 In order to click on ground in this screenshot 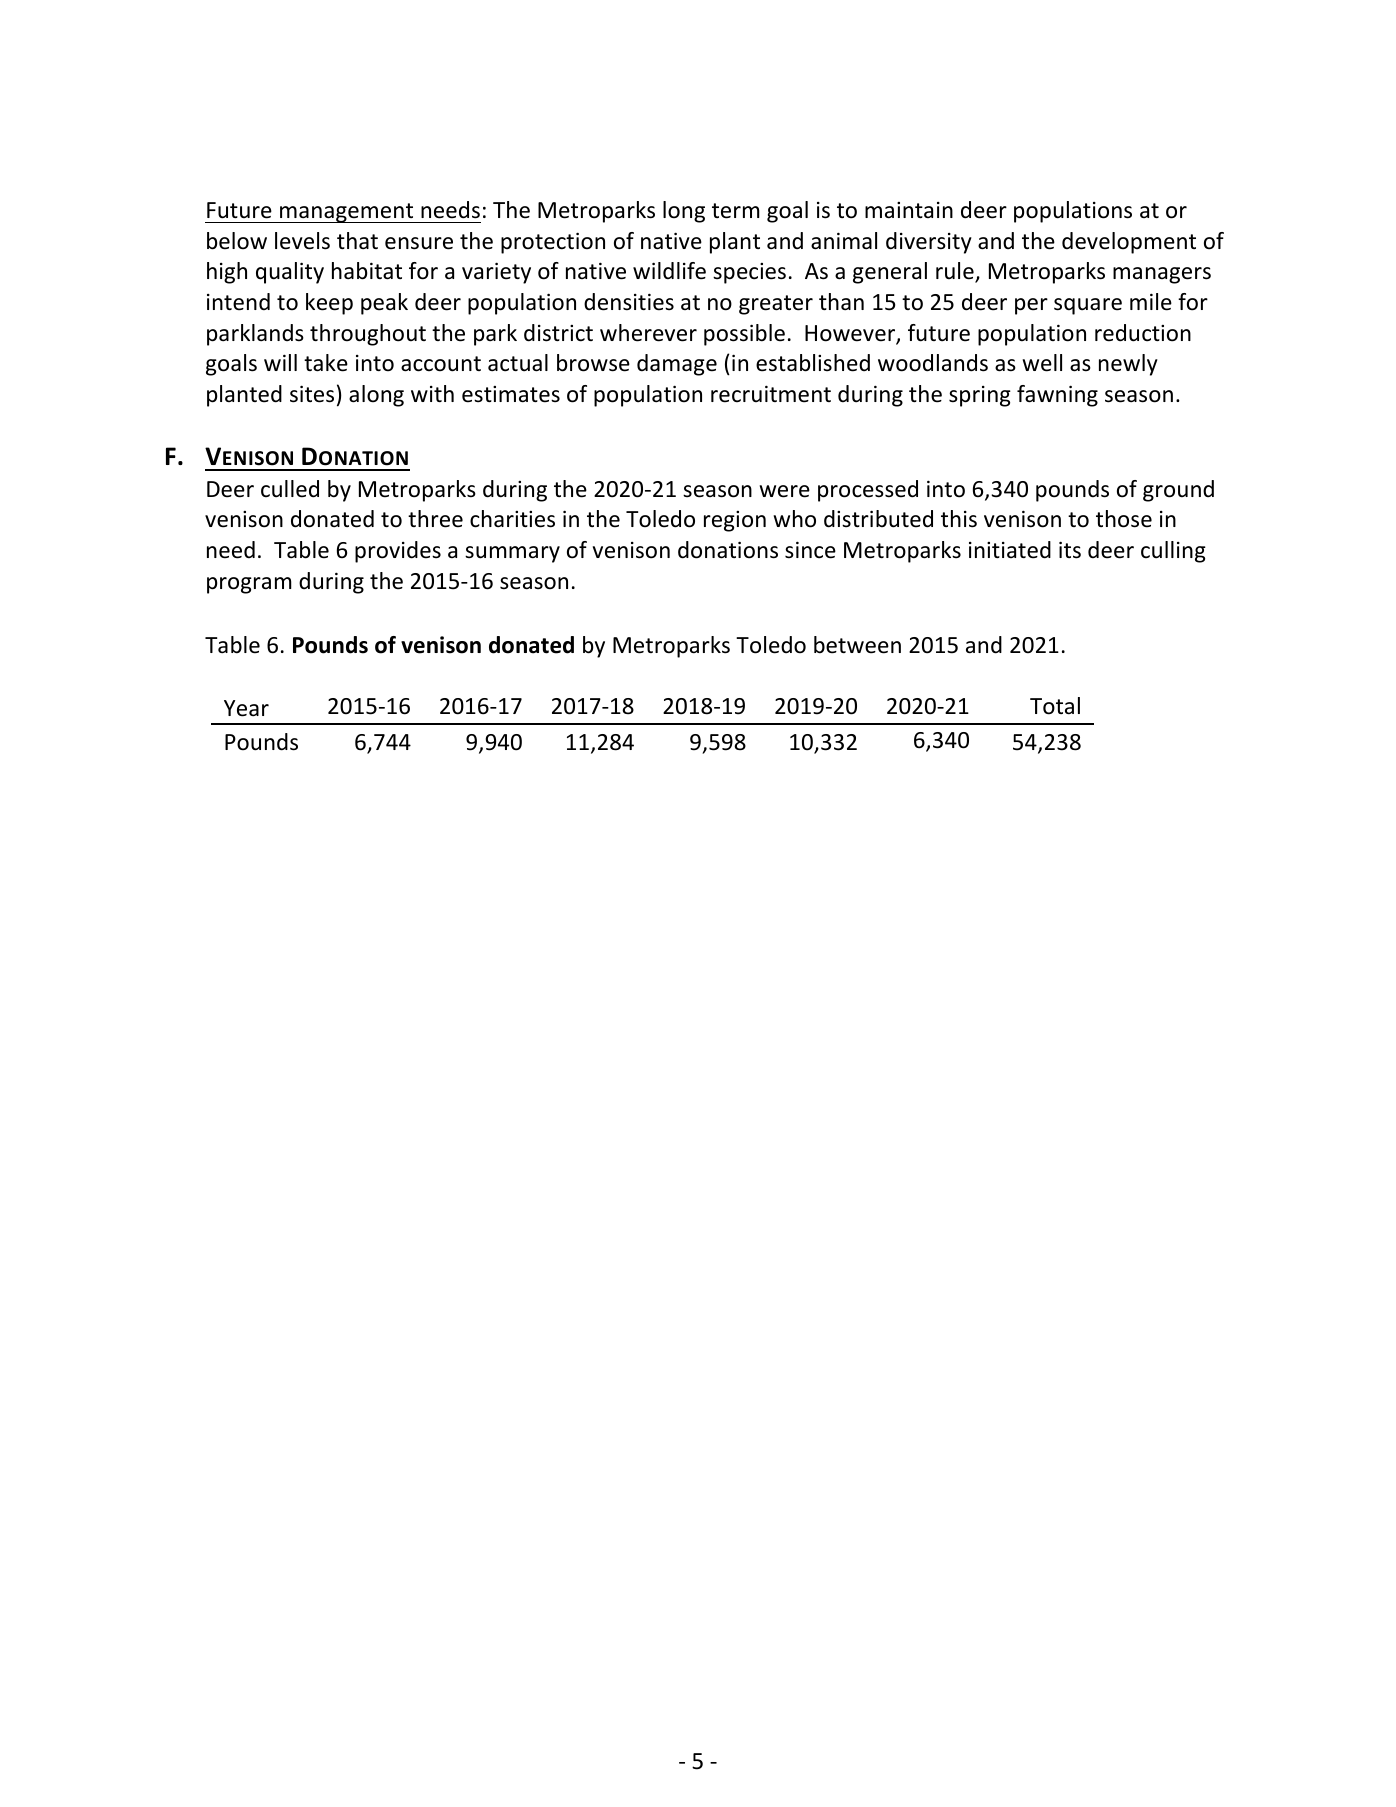, I will do `click(1178, 491)`.
